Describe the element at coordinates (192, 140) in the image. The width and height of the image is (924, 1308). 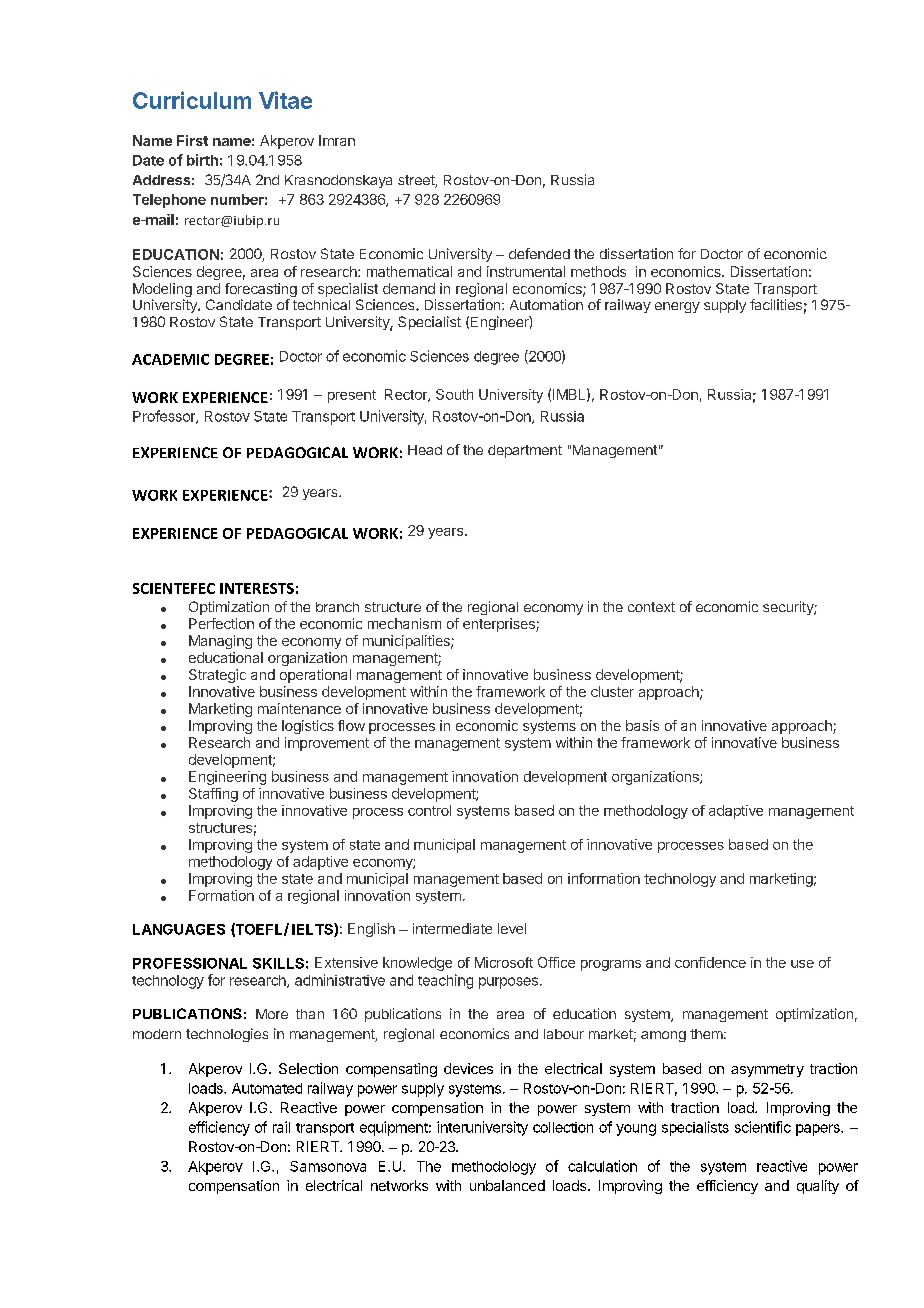
I see `First` at that location.
